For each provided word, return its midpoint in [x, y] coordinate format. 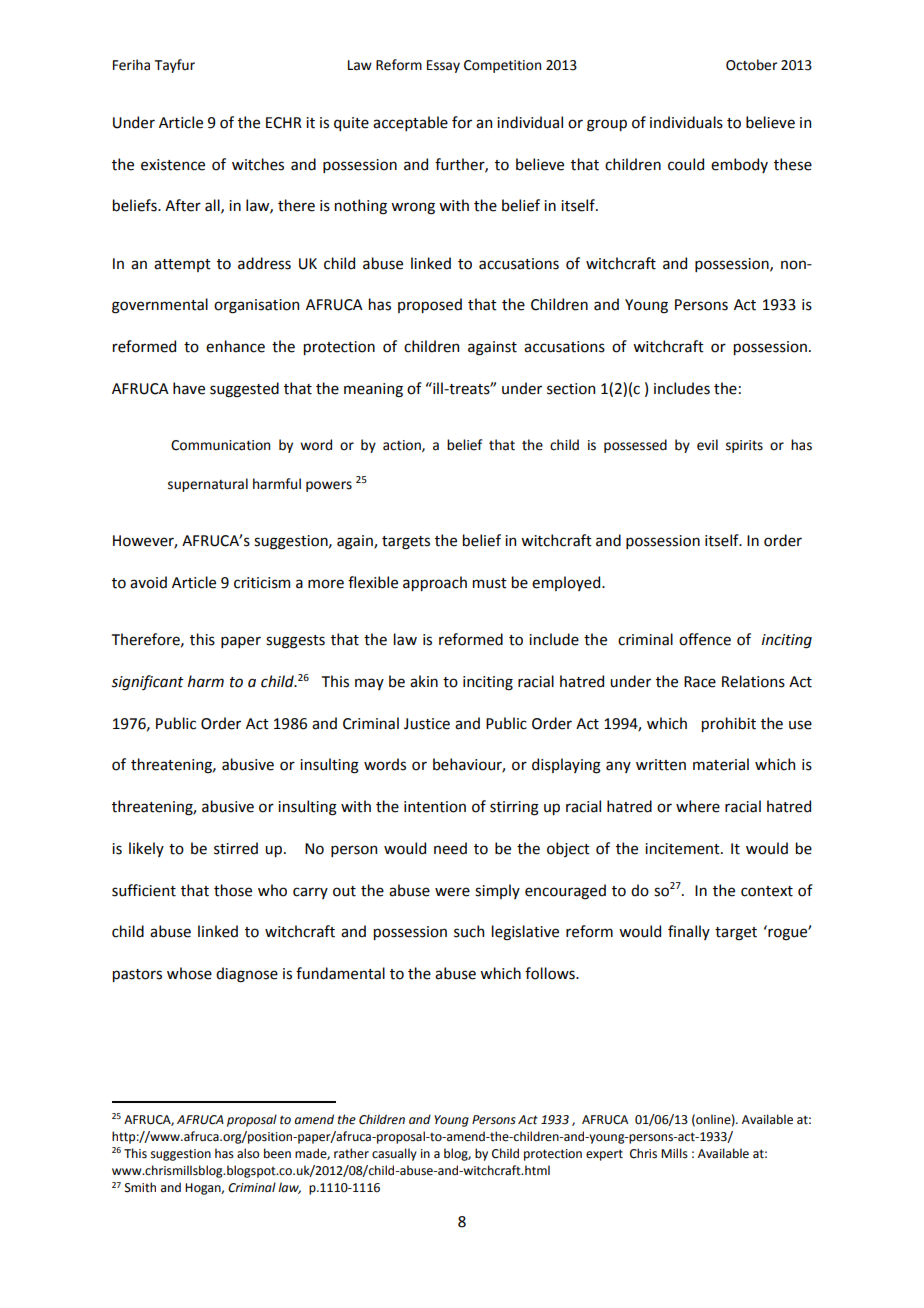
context [767, 891]
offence [705, 639]
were [452, 892]
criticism [262, 583]
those [233, 890]
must [490, 583]
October [752, 65]
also [248, 1153]
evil [707, 445]
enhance [235, 346]
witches [258, 164]
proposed [430, 305]
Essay [443, 66]
